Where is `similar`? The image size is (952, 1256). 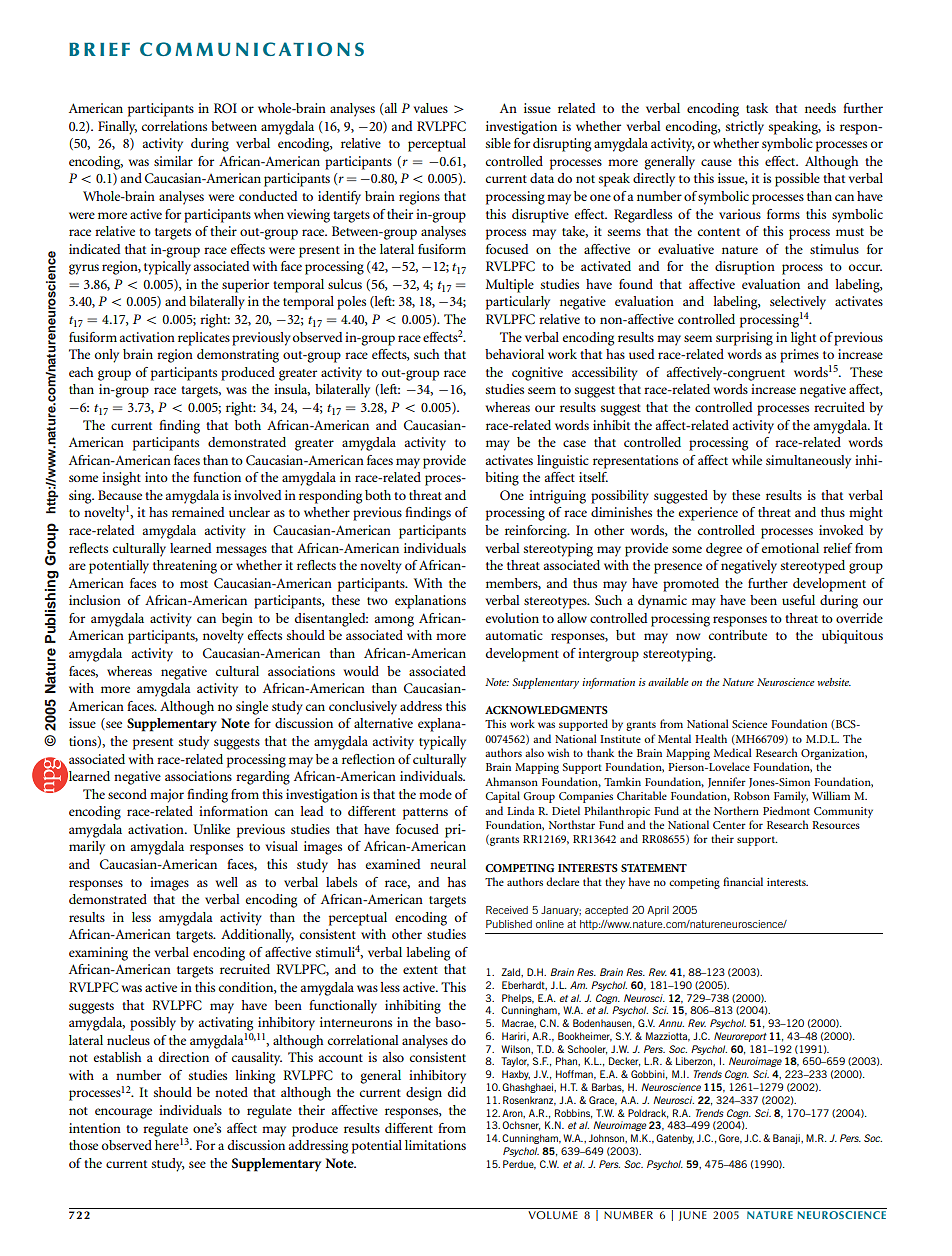 similar is located at coordinates (173, 161).
